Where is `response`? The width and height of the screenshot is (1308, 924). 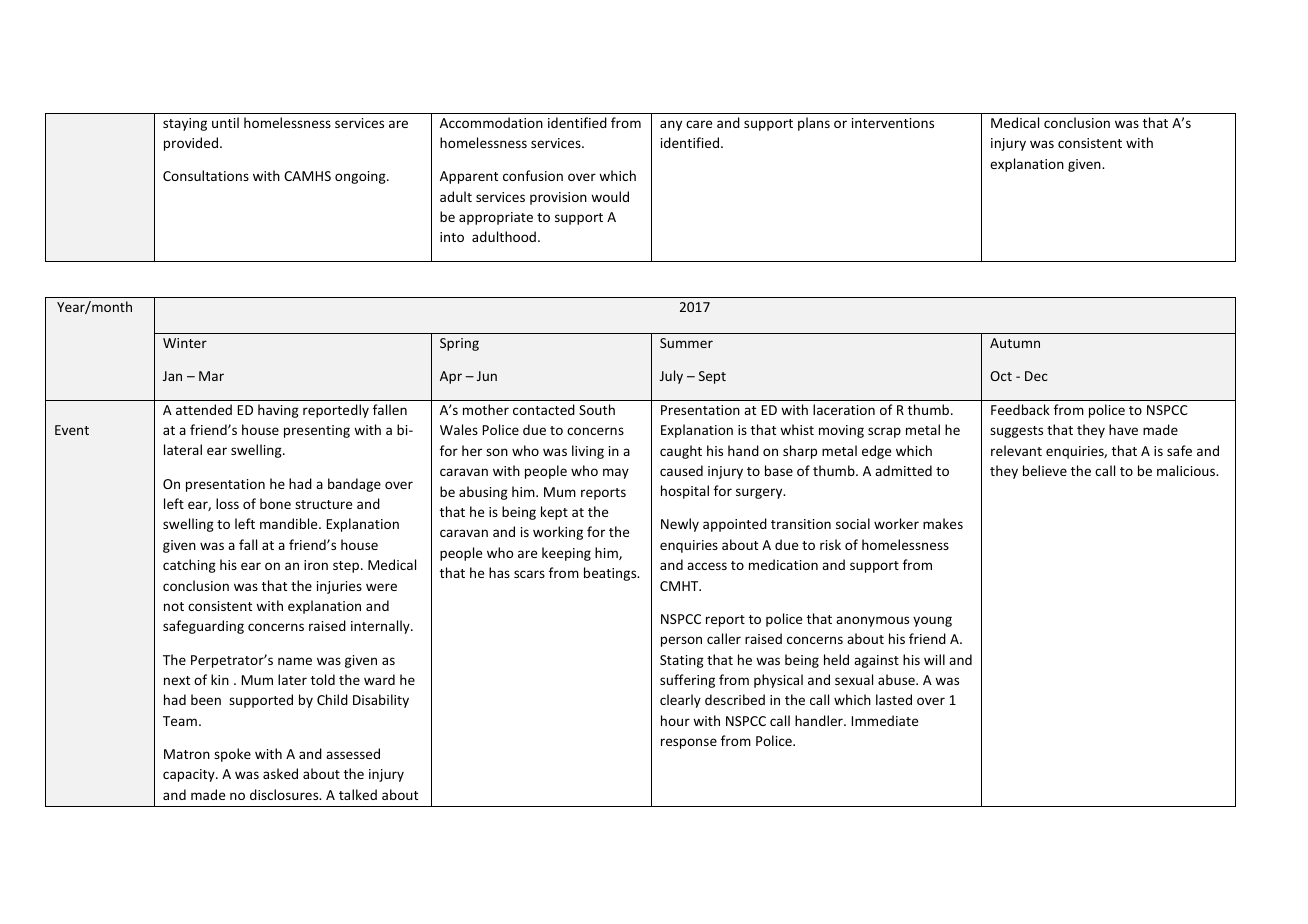
response is located at coordinates (689, 743).
